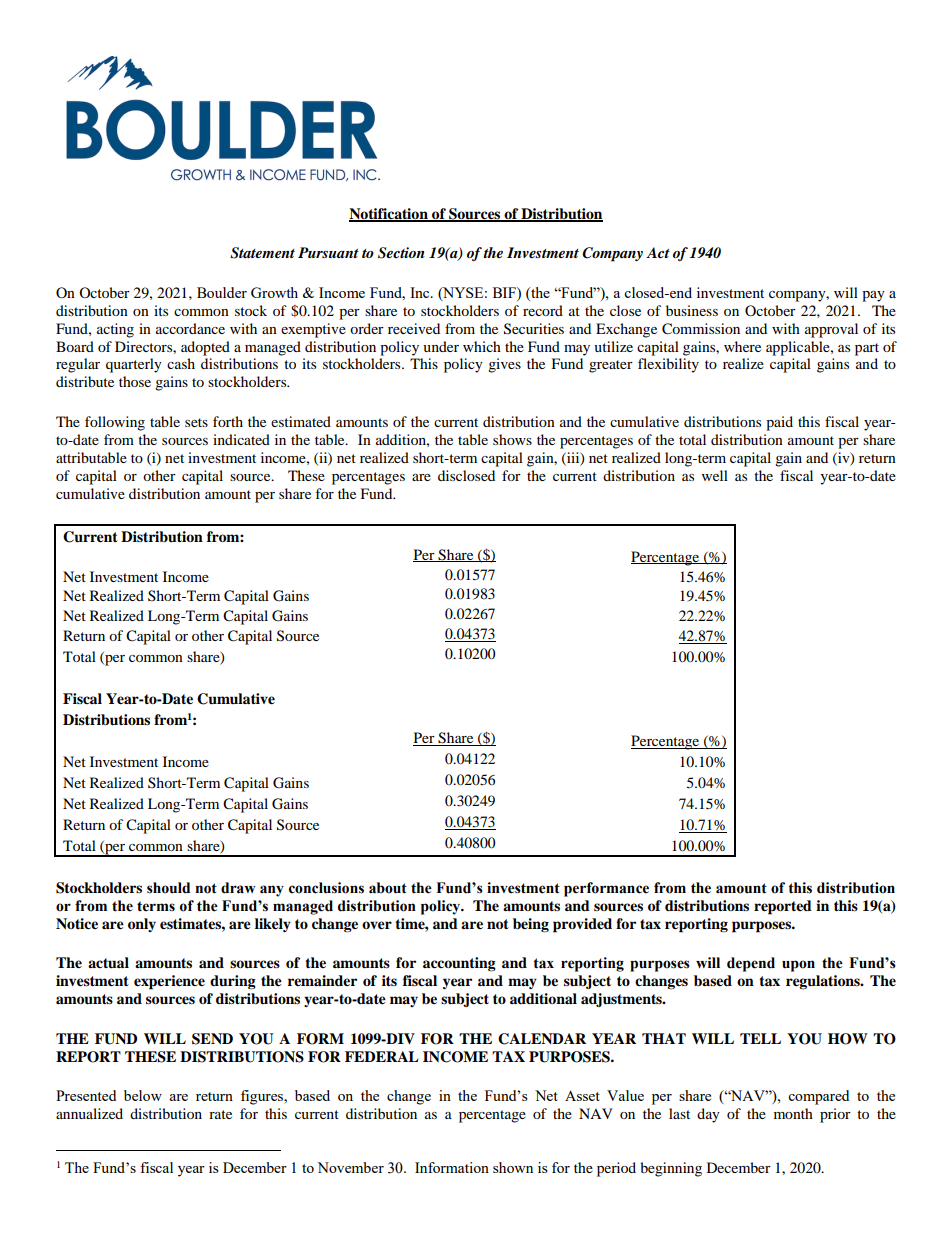 Image resolution: width=952 pixels, height=1233 pixels. Describe the element at coordinates (513, 1167) in the document. I see `shown` at that location.
